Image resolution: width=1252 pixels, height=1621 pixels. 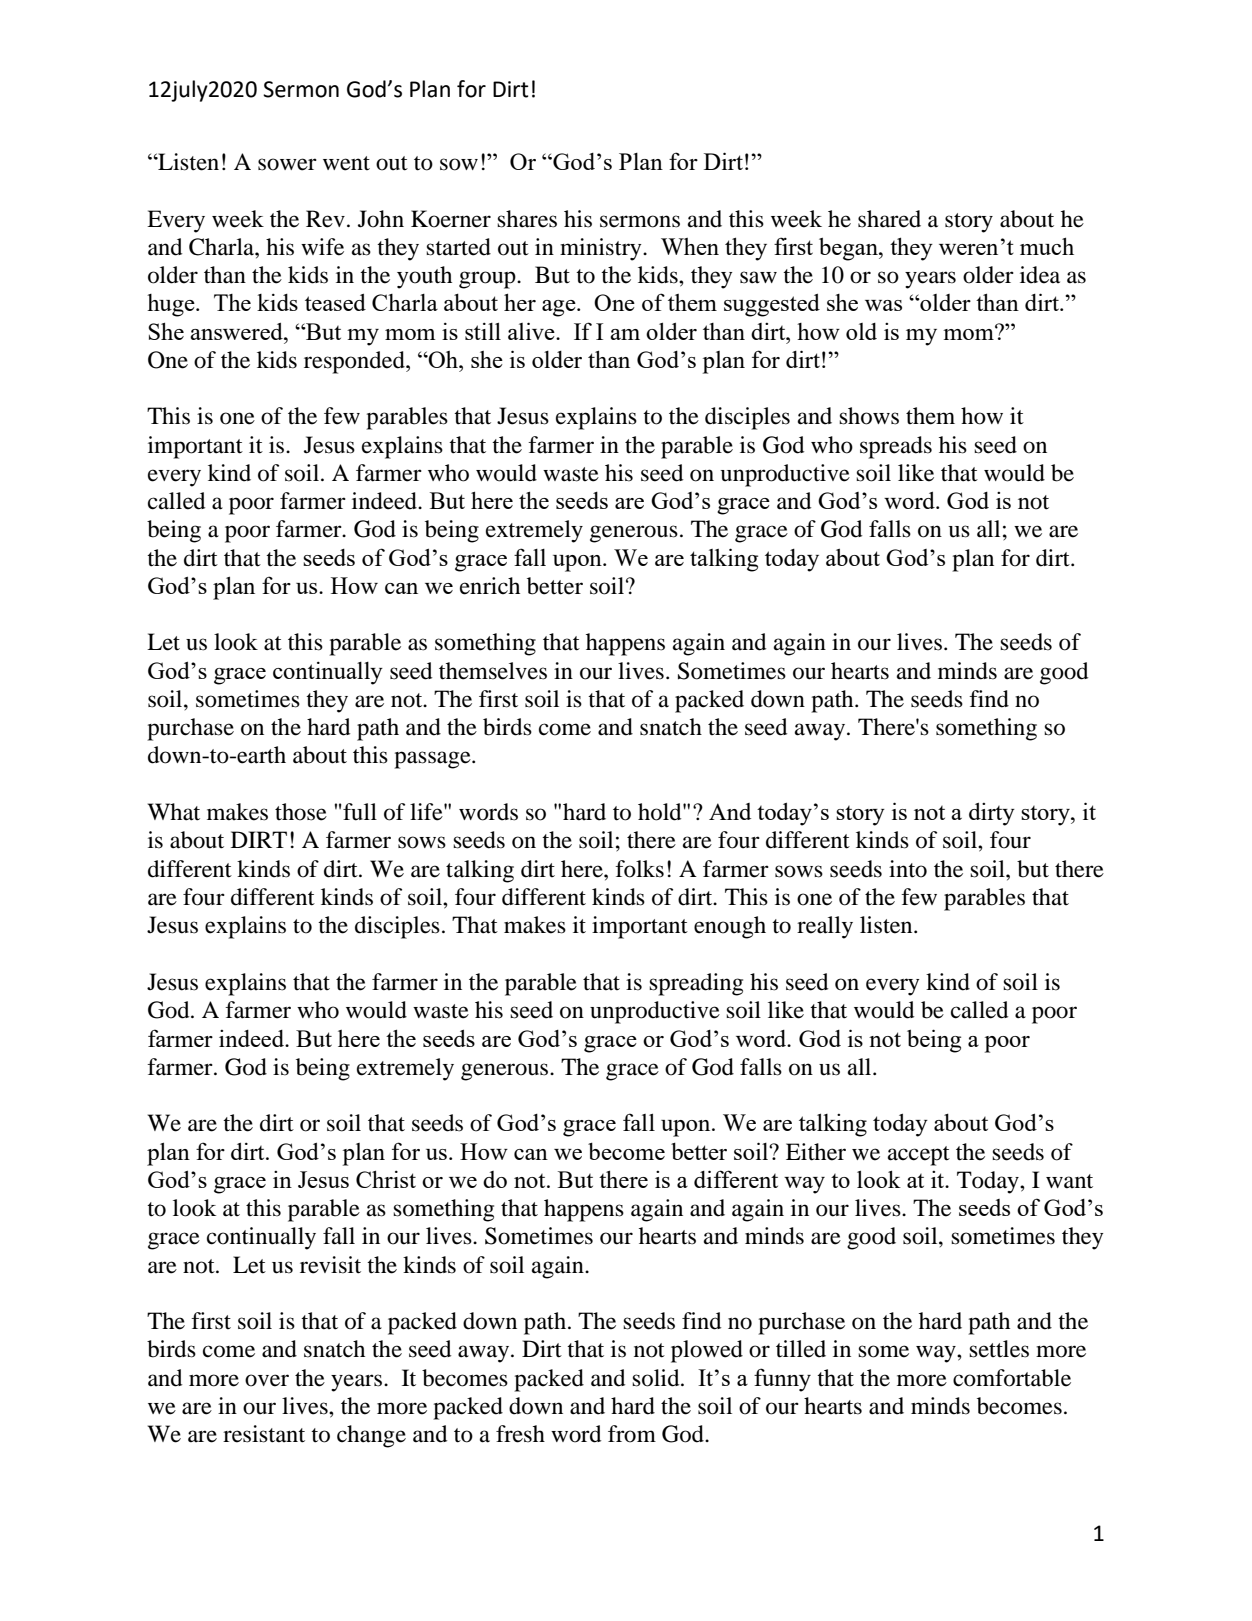 What do you see at coordinates (1012, 1378) in the screenshot?
I see `comfortable` at bounding box center [1012, 1378].
